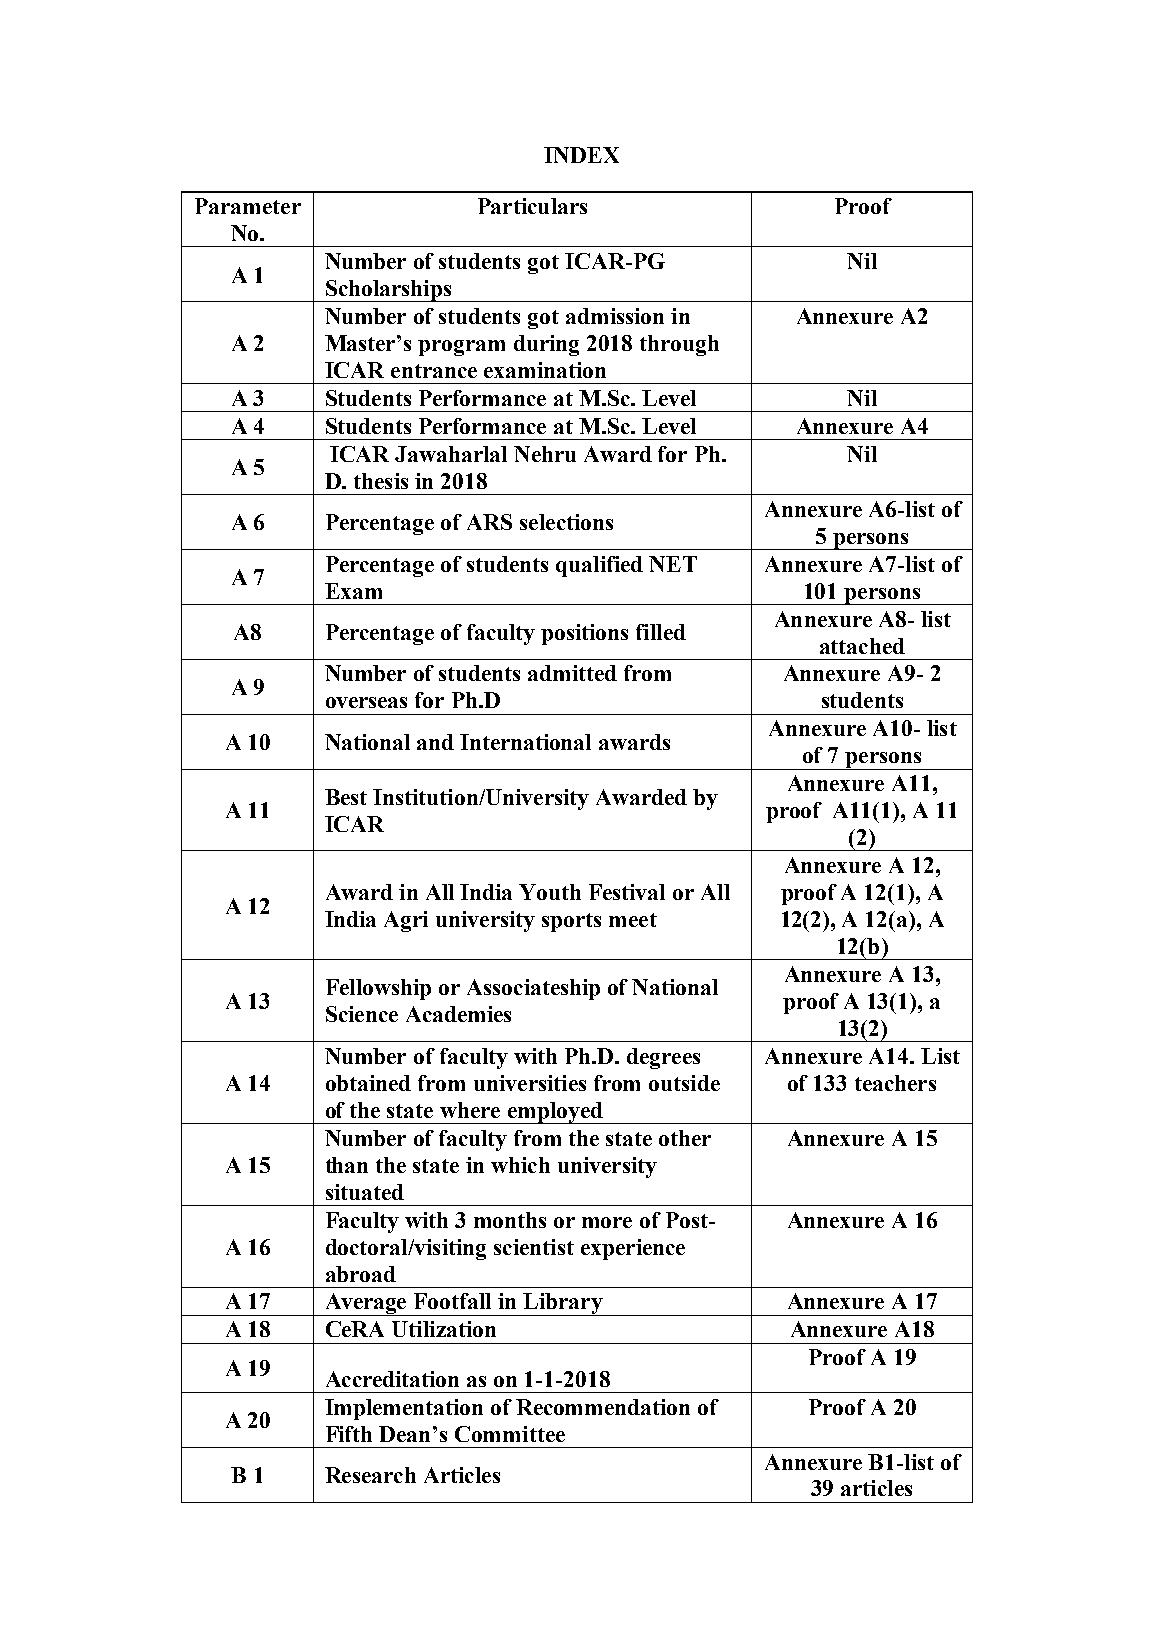 Image resolution: width=1163 pixels, height=1645 pixels. What do you see at coordinates (550, 892) in the screenshot?
I see `Youth` at bounding box center [550, 892].
